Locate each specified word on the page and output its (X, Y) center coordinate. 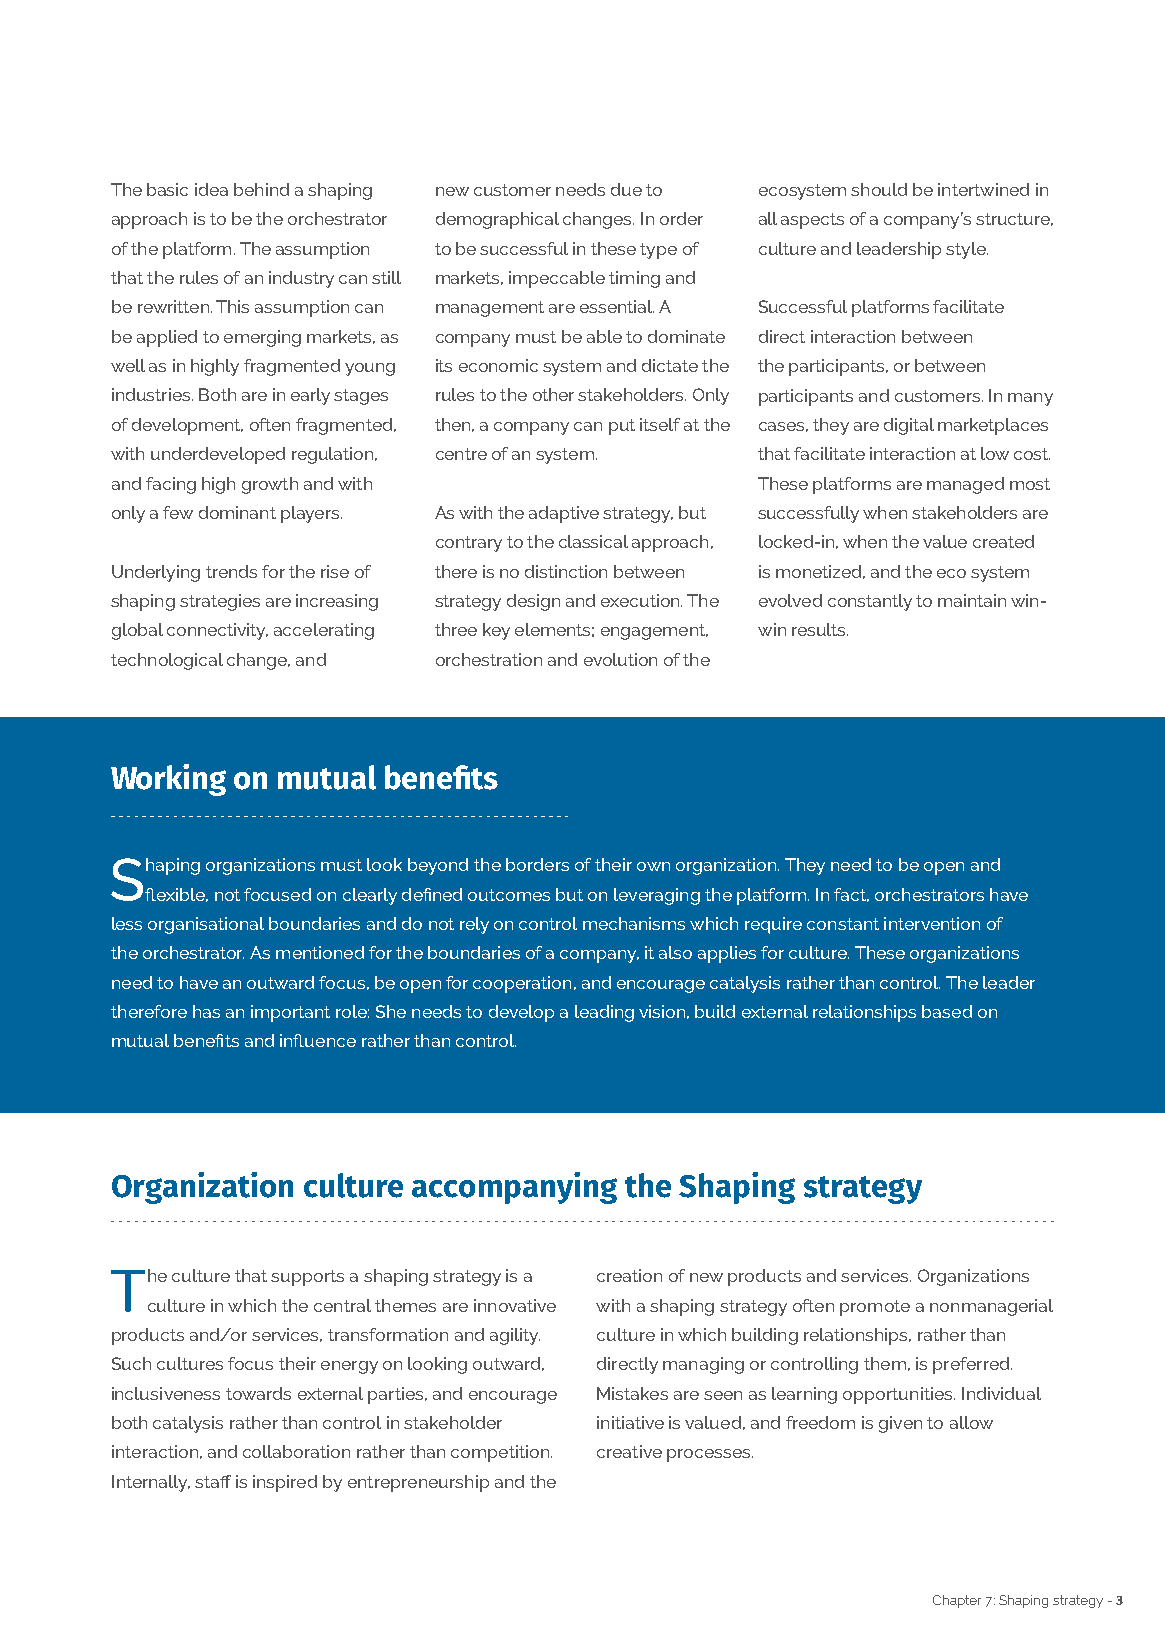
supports (307, 1278)
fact (851, 895)
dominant (237, 512)
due (626, 189)
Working (168, 780)
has (206, 1011)
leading (604, 1013)
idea (211, 189)
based (947, 1011)
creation (629, 1275)
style (967, 250)
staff (213, 1481)
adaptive (564, 514)
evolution (620, 659)
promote (875, 1308)
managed (965, 485)
